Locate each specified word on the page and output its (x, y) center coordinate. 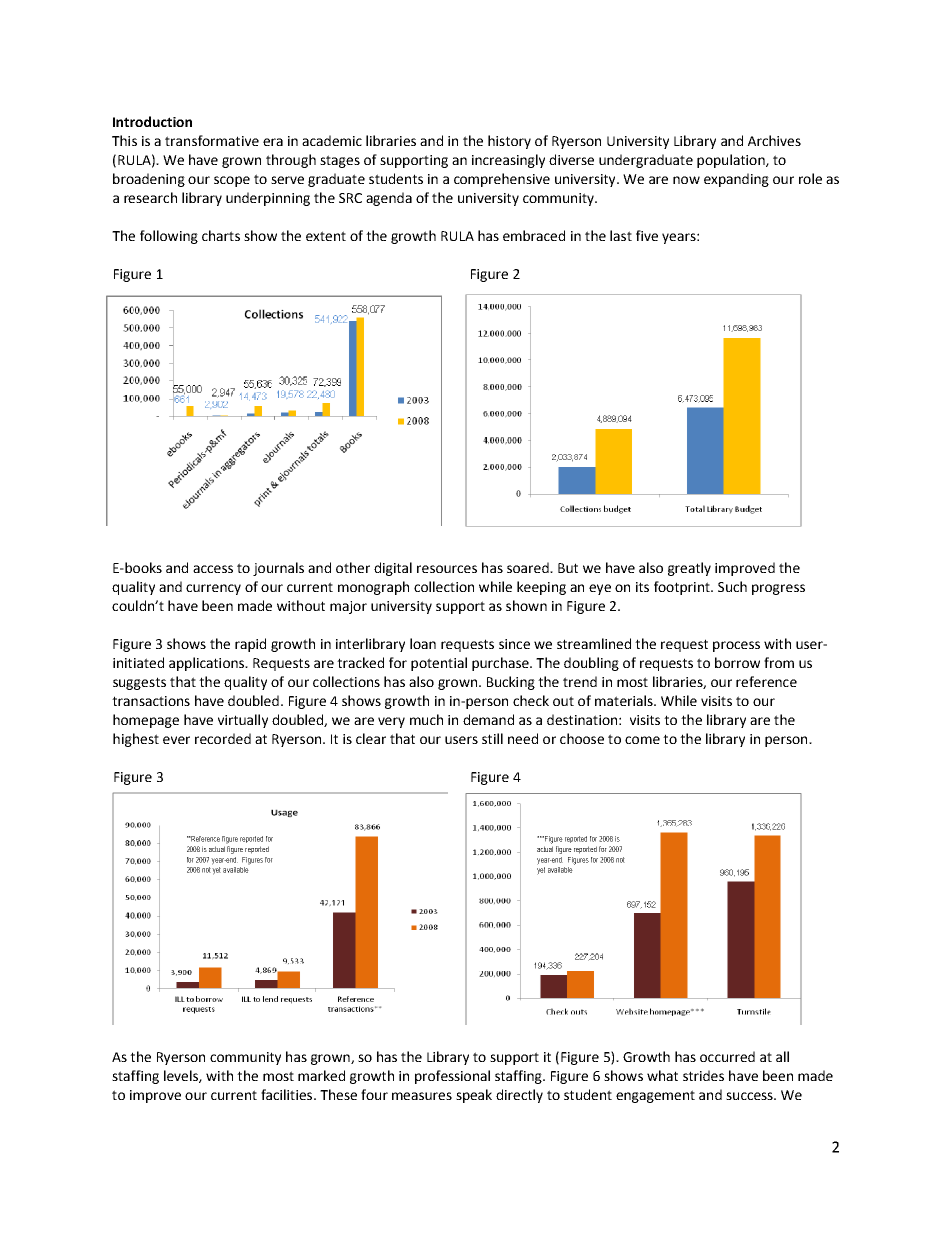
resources (447, 569)
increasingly (508, 161)
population (732, 161)
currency (213, 589)
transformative (212, 140)
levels (182, 1076)
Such (732, 586)
